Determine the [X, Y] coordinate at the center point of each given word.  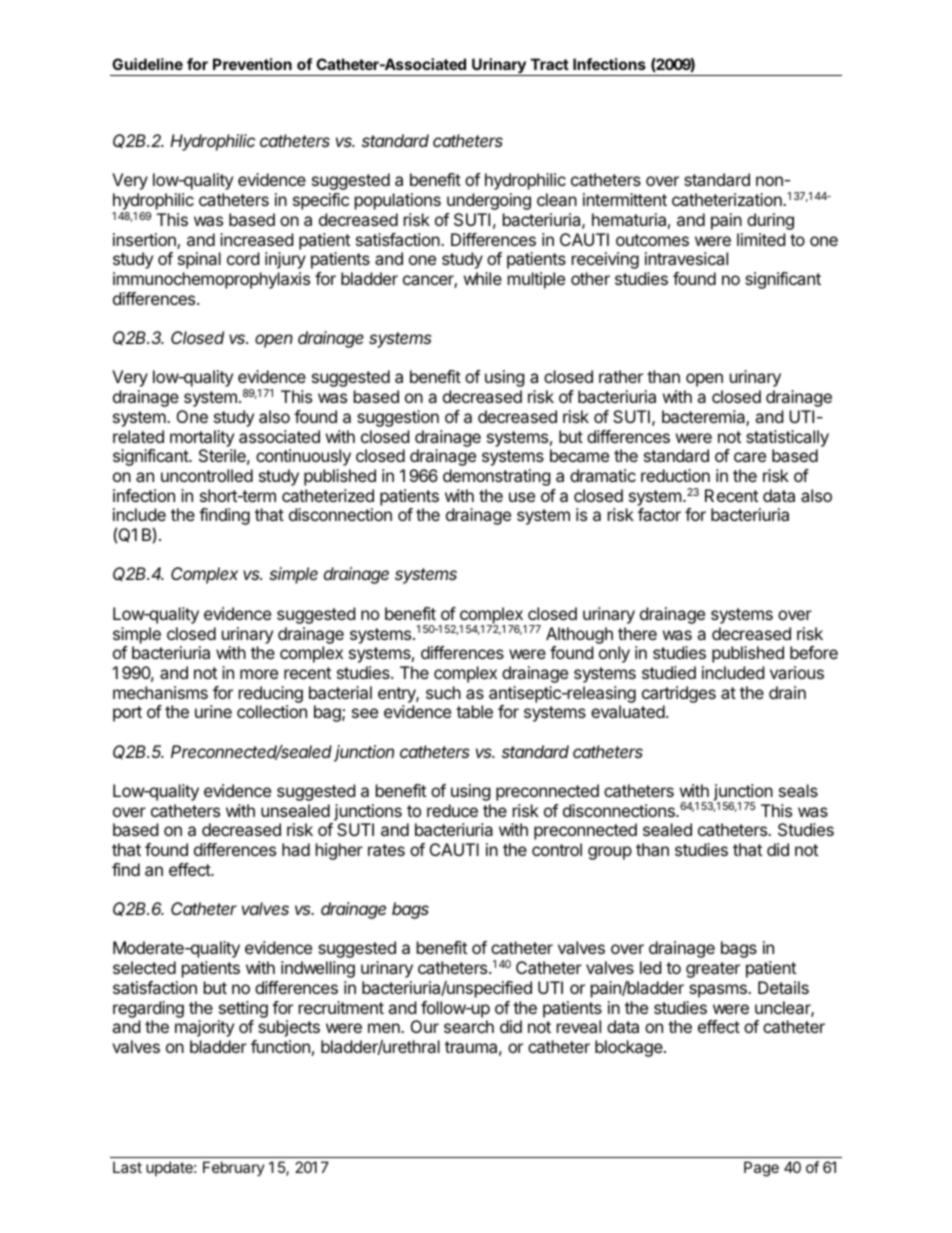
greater [713, 970]
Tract [550, 64]
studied [669, 672]
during [770, 221]
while [483, 278]
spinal [199, 260]
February [234, 1168]
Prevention [252, 64]
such [443, 692]
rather [621, 376]
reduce [452, 810]
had [296, 849]
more [259, 674]
